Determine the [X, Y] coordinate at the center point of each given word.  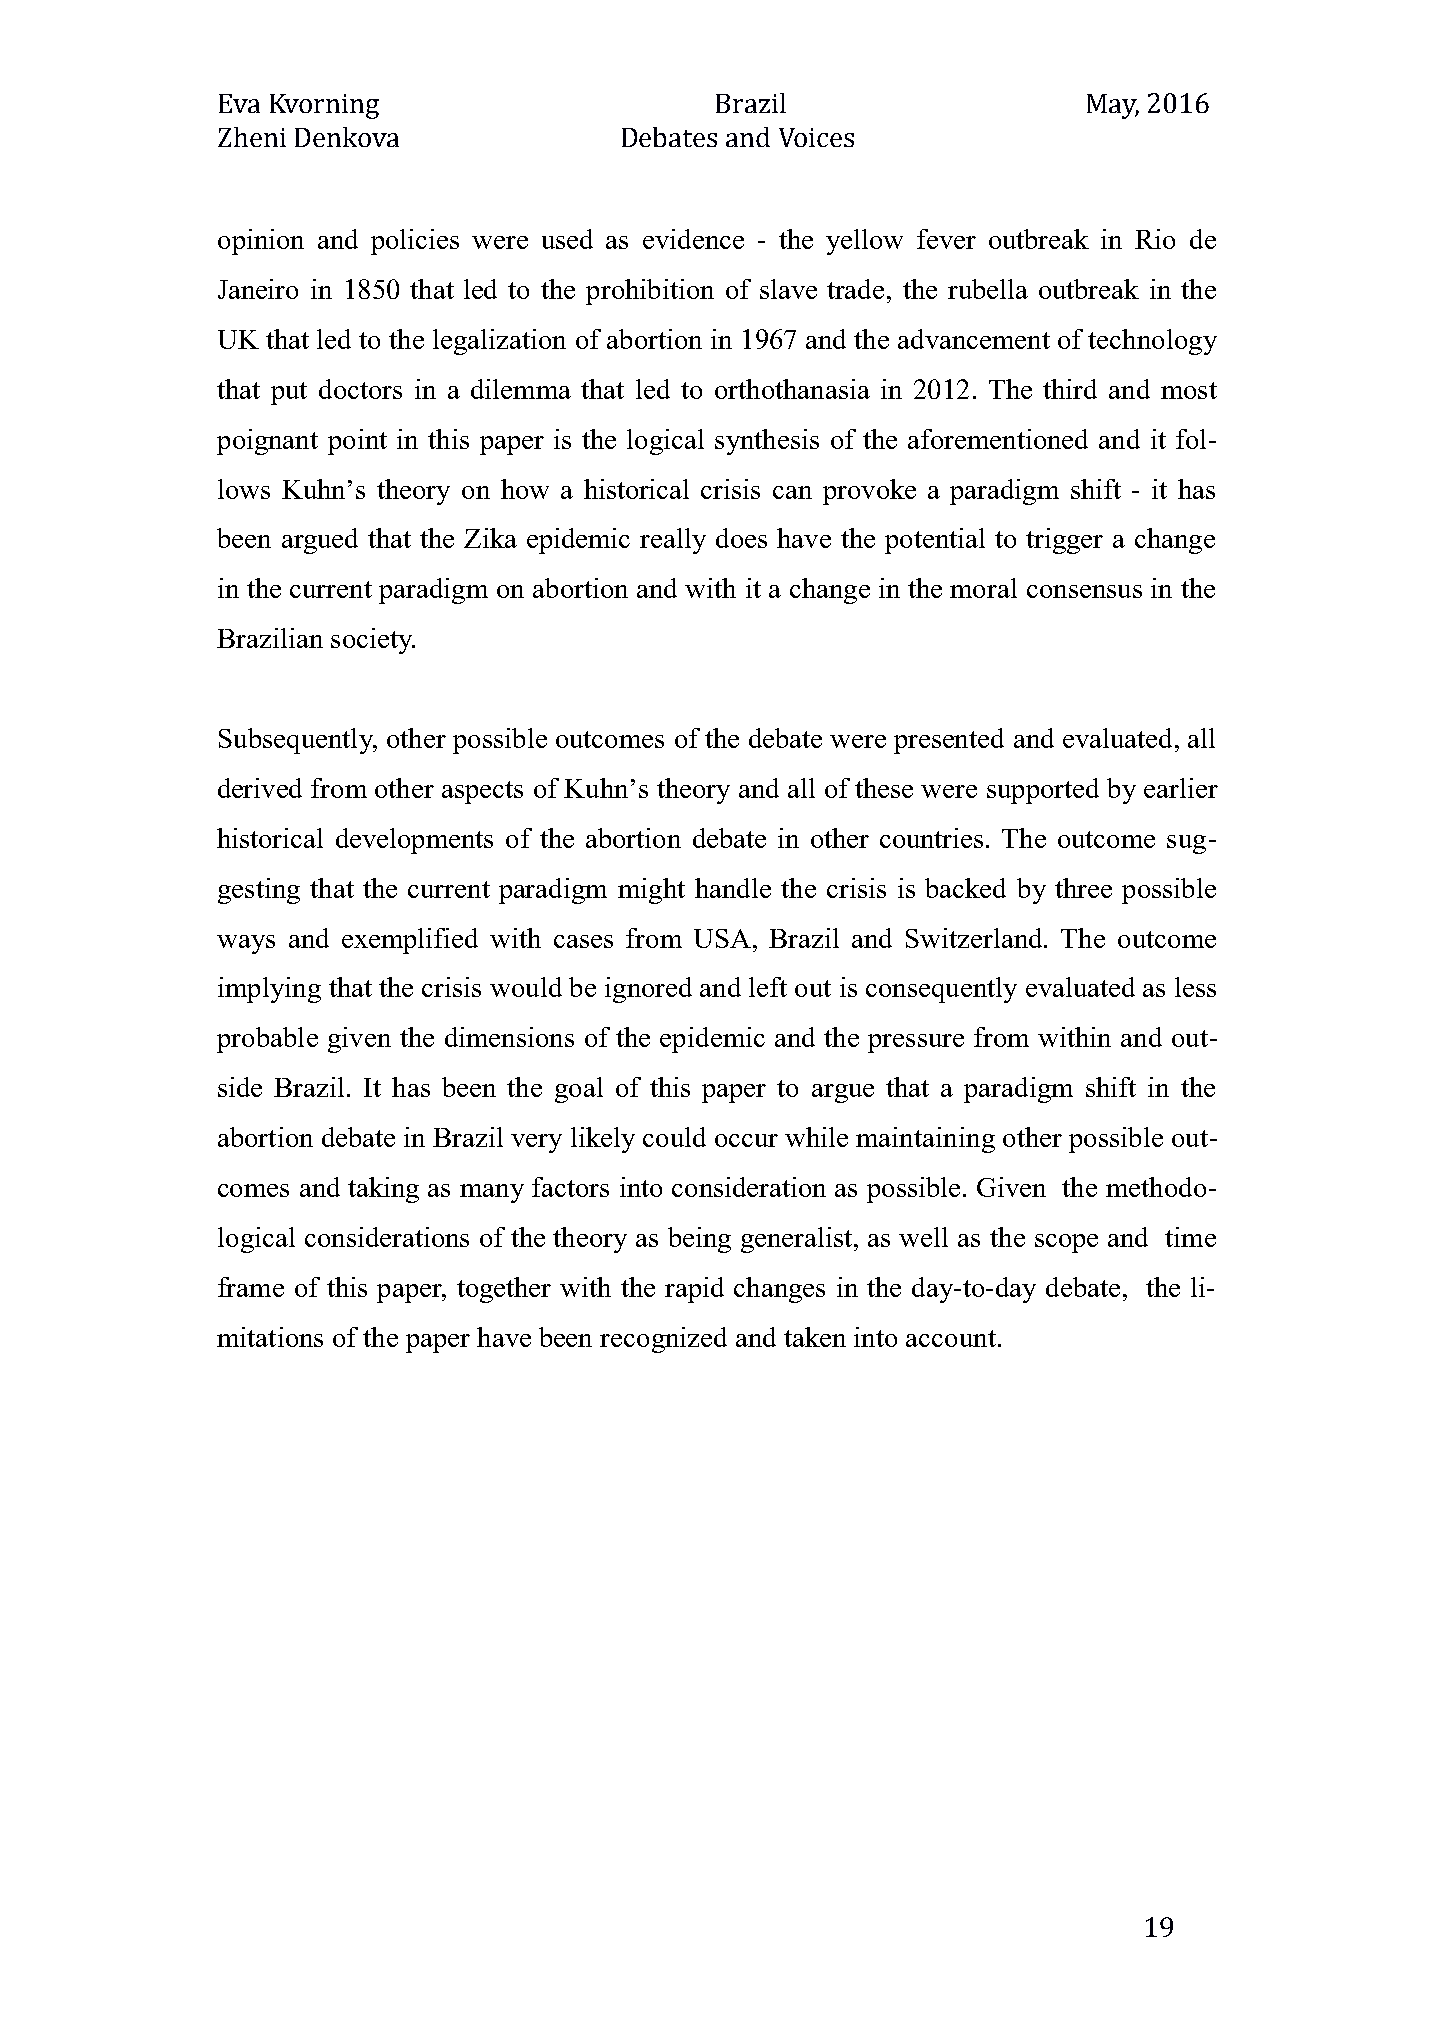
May [1113, 106]
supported [1043, 791]
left [768, 987]
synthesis [767, 442]
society [373, 641]
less [1195, 987]
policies [415, 242]
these [884, 788]
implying [269, 990]
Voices [816, 137]
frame [251, 1287]
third [1070, 389]
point [357, 442]
